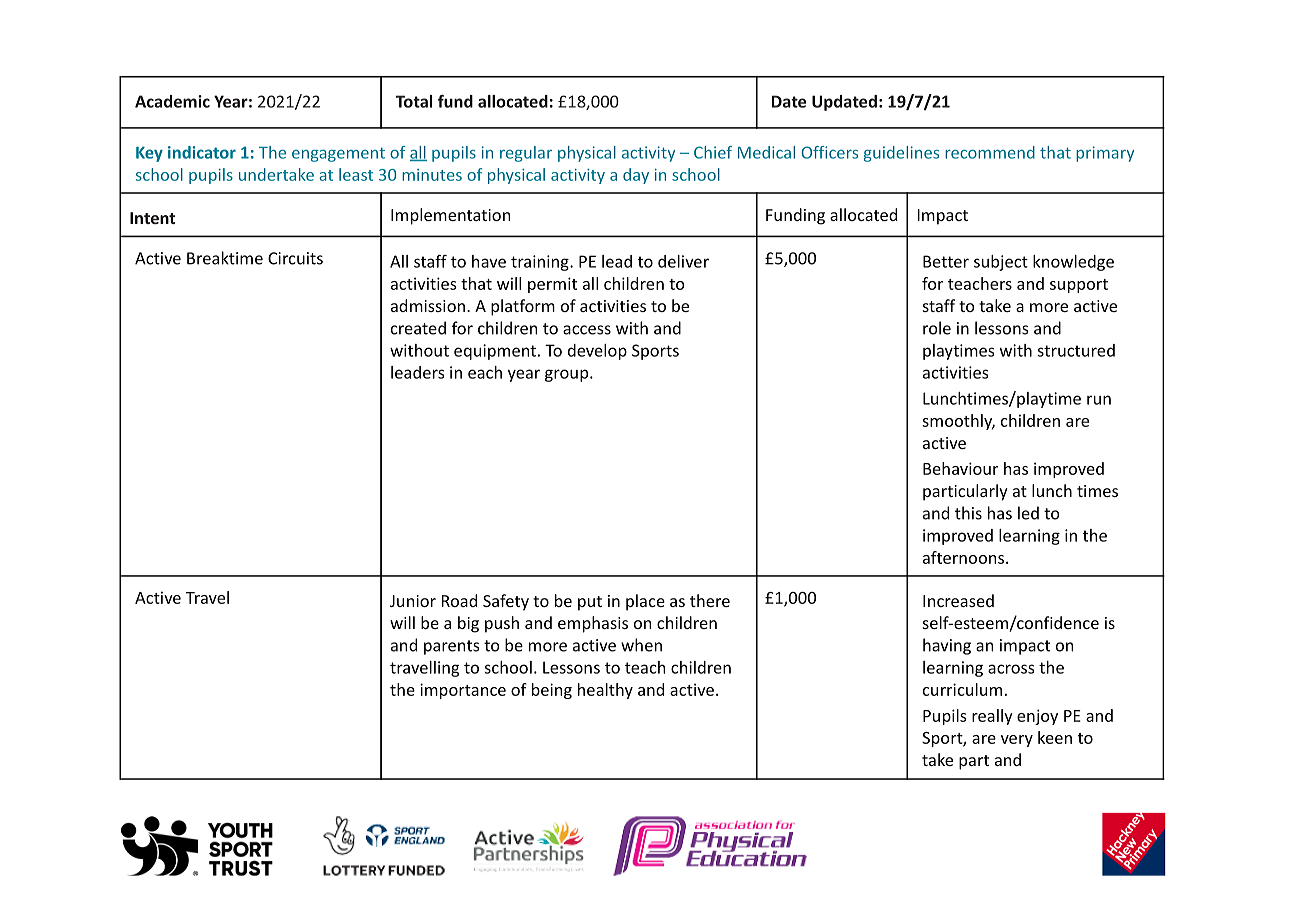  Describe the element at coordinates (958, 422) in the screenshot. I see `smoothly` at that location.
